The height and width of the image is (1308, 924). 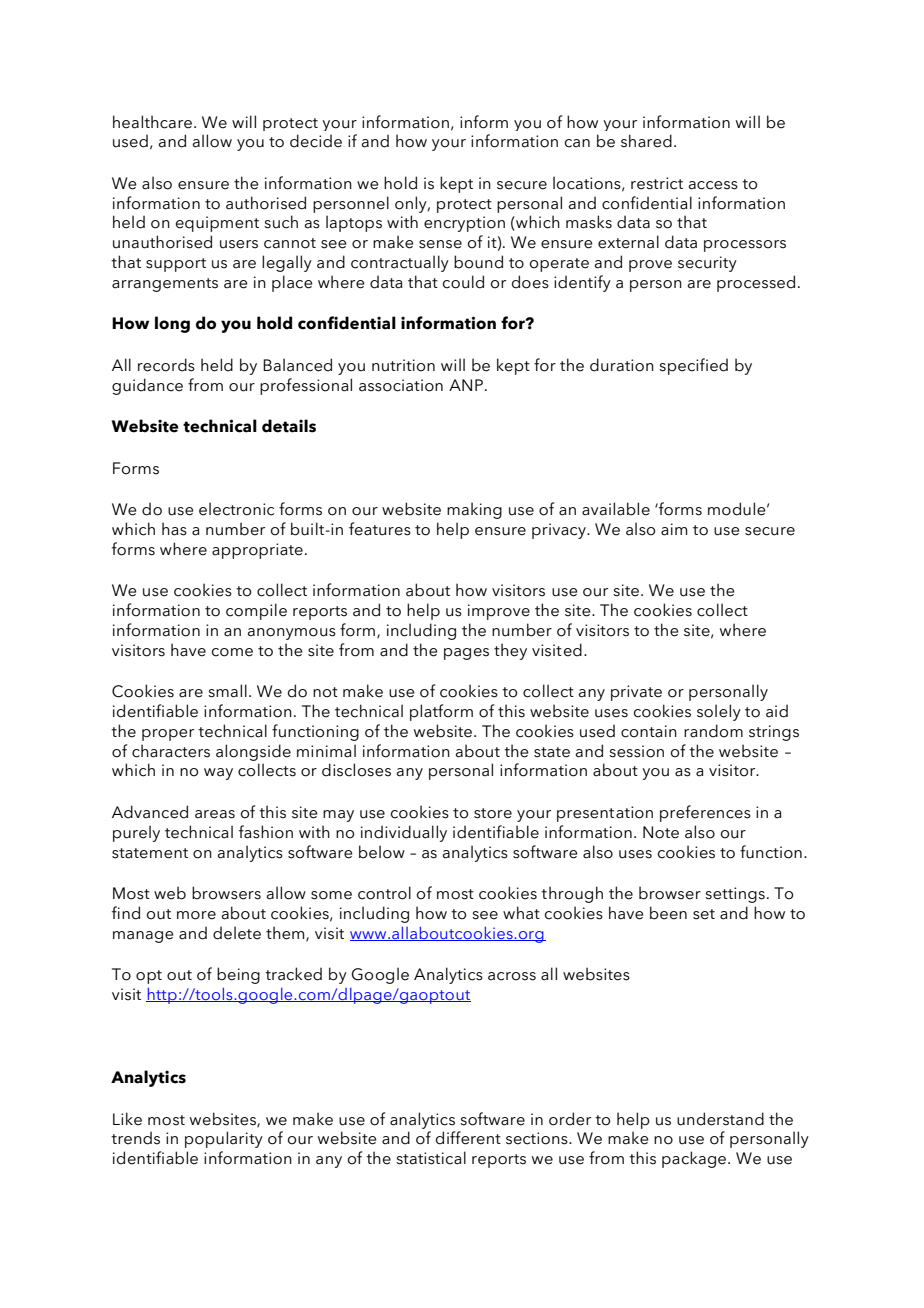 I want to click on encryption, so click(x=464, y=224).
